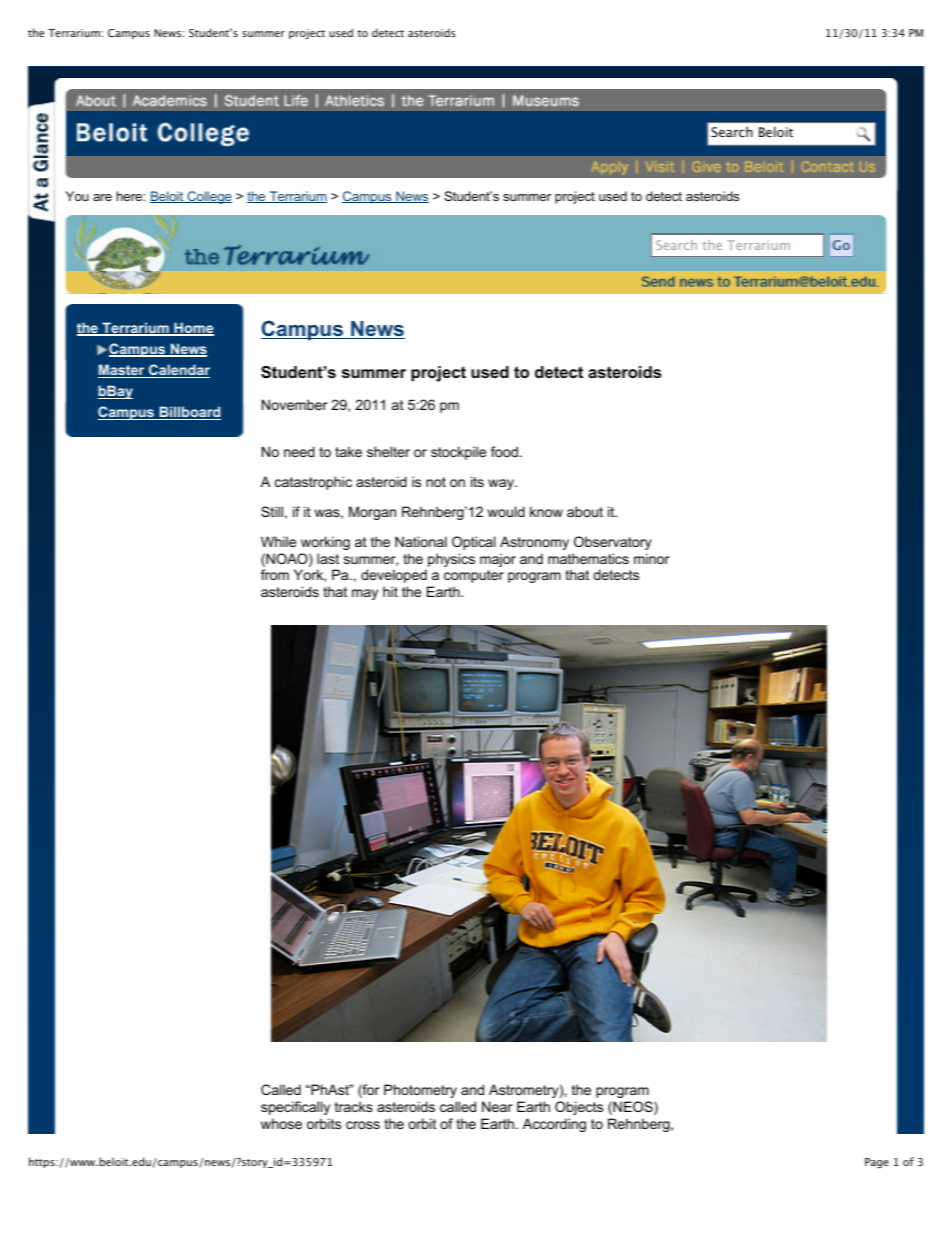 This screenshot has width=952, height=1233. Describe the element at coordinates (497, 1106) in the screenshot. I see `Near` at that location.
